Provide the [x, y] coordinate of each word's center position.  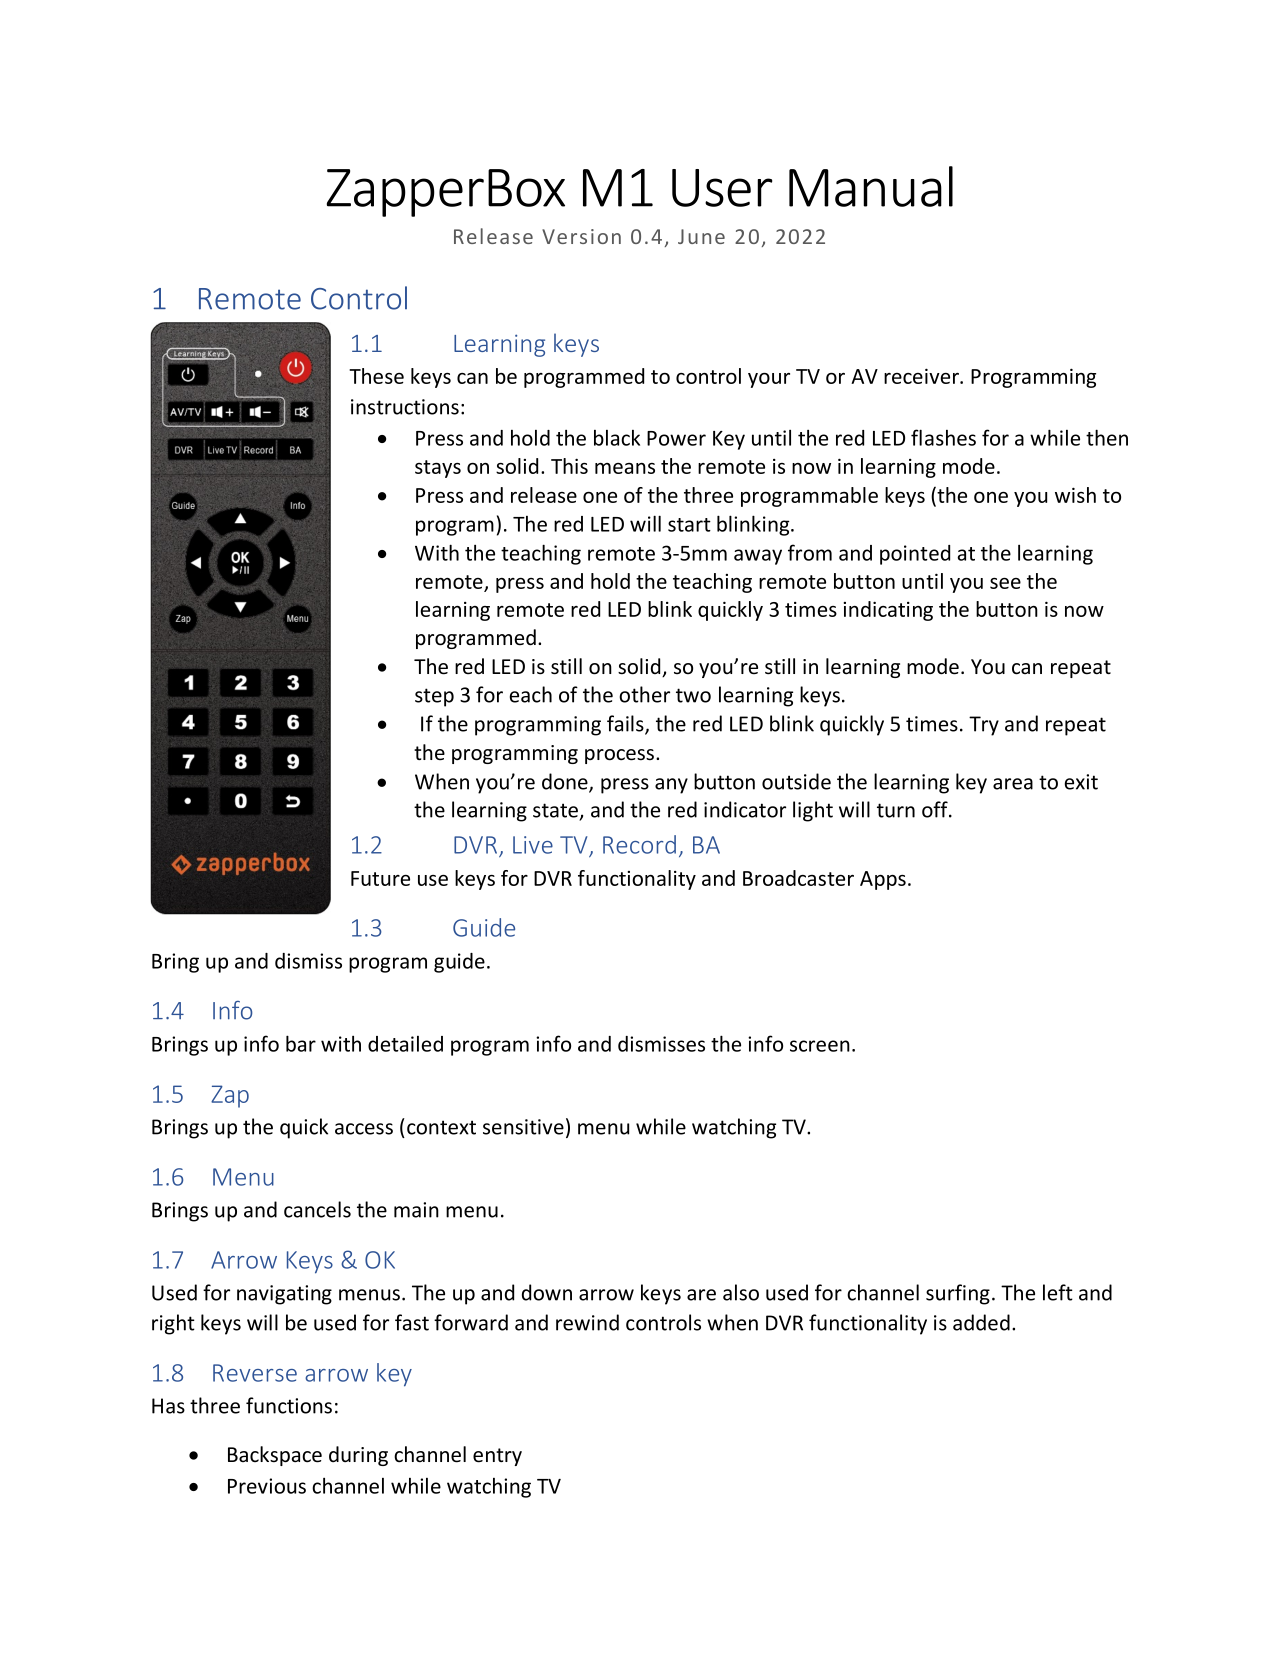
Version [581, 236]
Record [639, 844]
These [376, 376]
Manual [871, 186]
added [981, 1322]
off [936, 809]
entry [497, 1457]
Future [380, 878]
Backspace [275, 1456]
